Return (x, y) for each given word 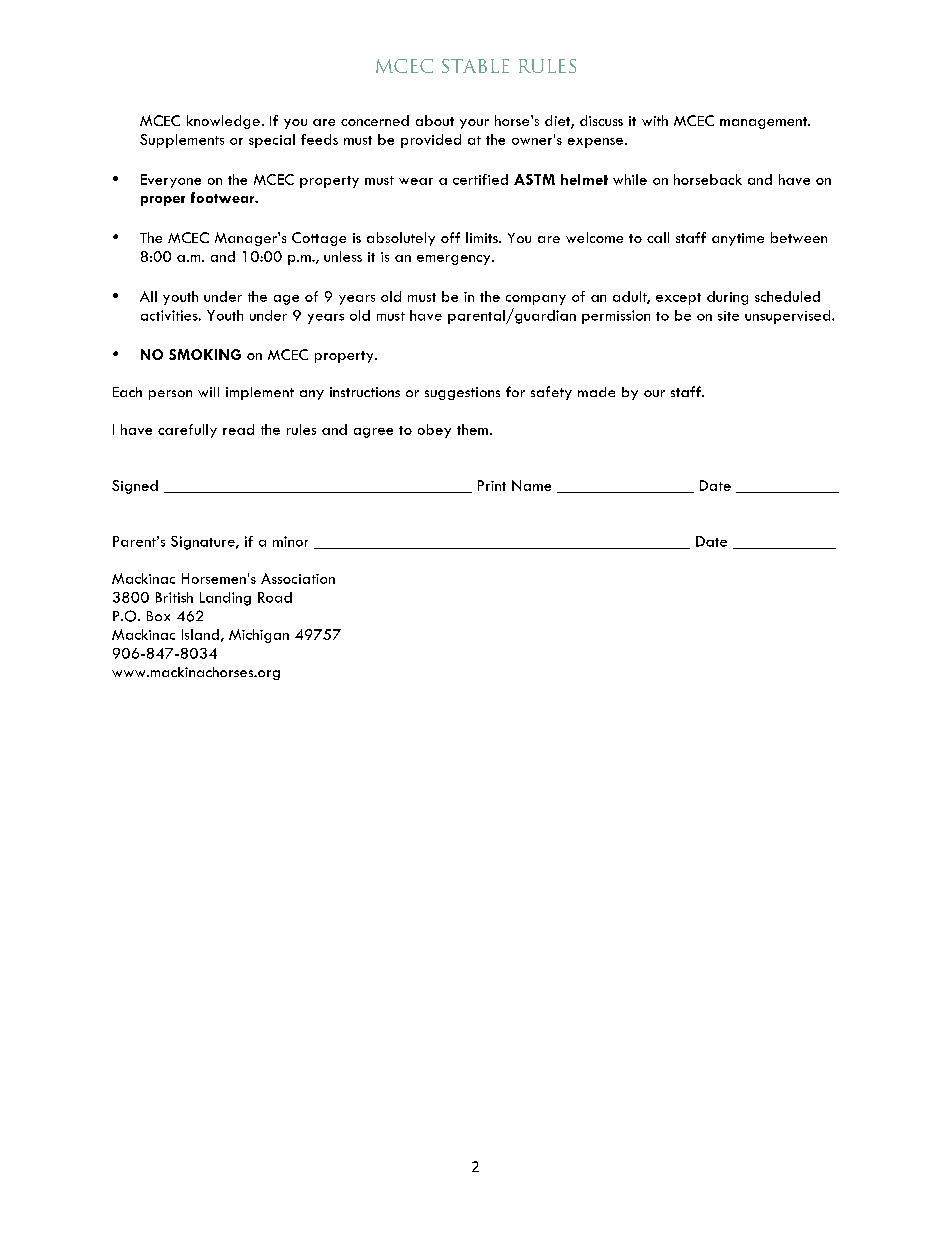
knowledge (223, 122)
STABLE (475, 66)
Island (200, 634)
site (728, 316)
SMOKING (205, 354)
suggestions (462, 393)
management (765, 123)
